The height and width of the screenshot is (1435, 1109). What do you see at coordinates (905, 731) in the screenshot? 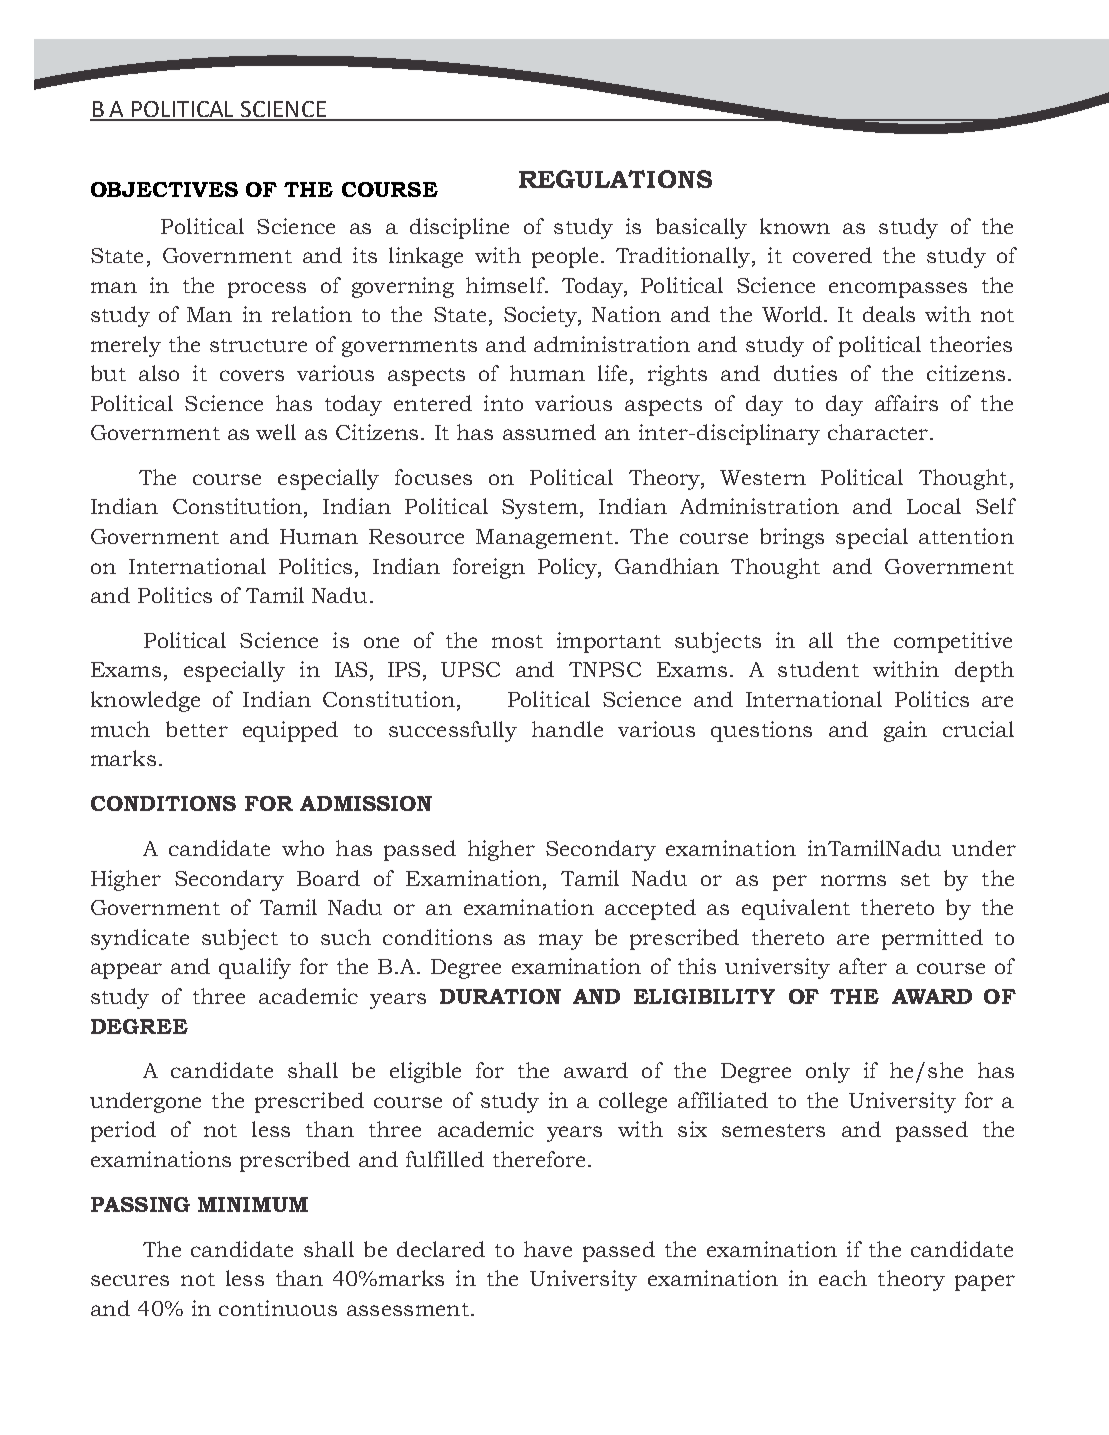
I see `gain` at bounding box center [905, 731].
